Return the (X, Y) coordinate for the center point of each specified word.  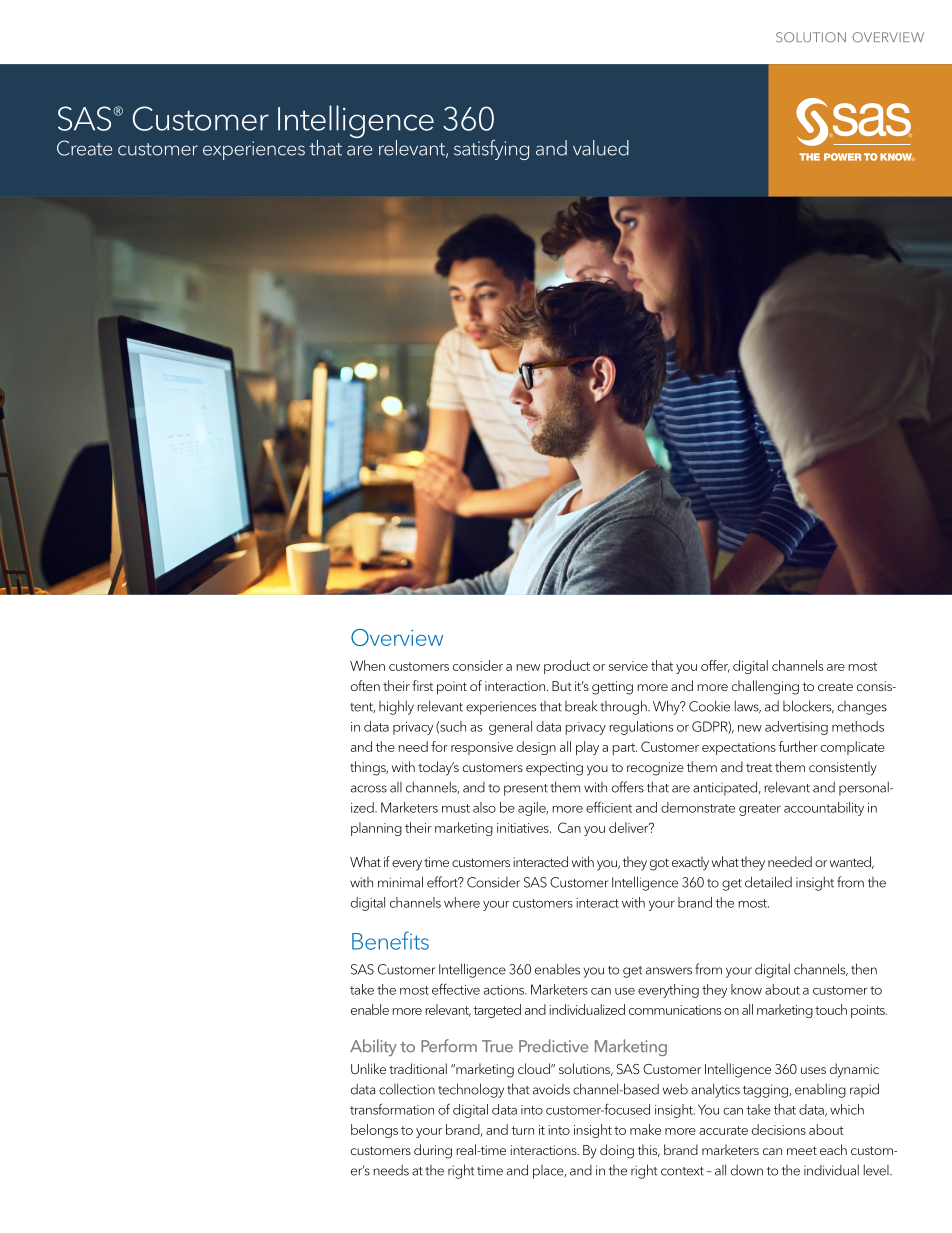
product (567, 667)
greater (760, 810)
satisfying (491, 149)
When (367, 665)
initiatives (524, 828)
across (369, 789)
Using (200, 120)
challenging (765, 687)
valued (601, 148)
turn (522, 1130)
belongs (374, 1131)
